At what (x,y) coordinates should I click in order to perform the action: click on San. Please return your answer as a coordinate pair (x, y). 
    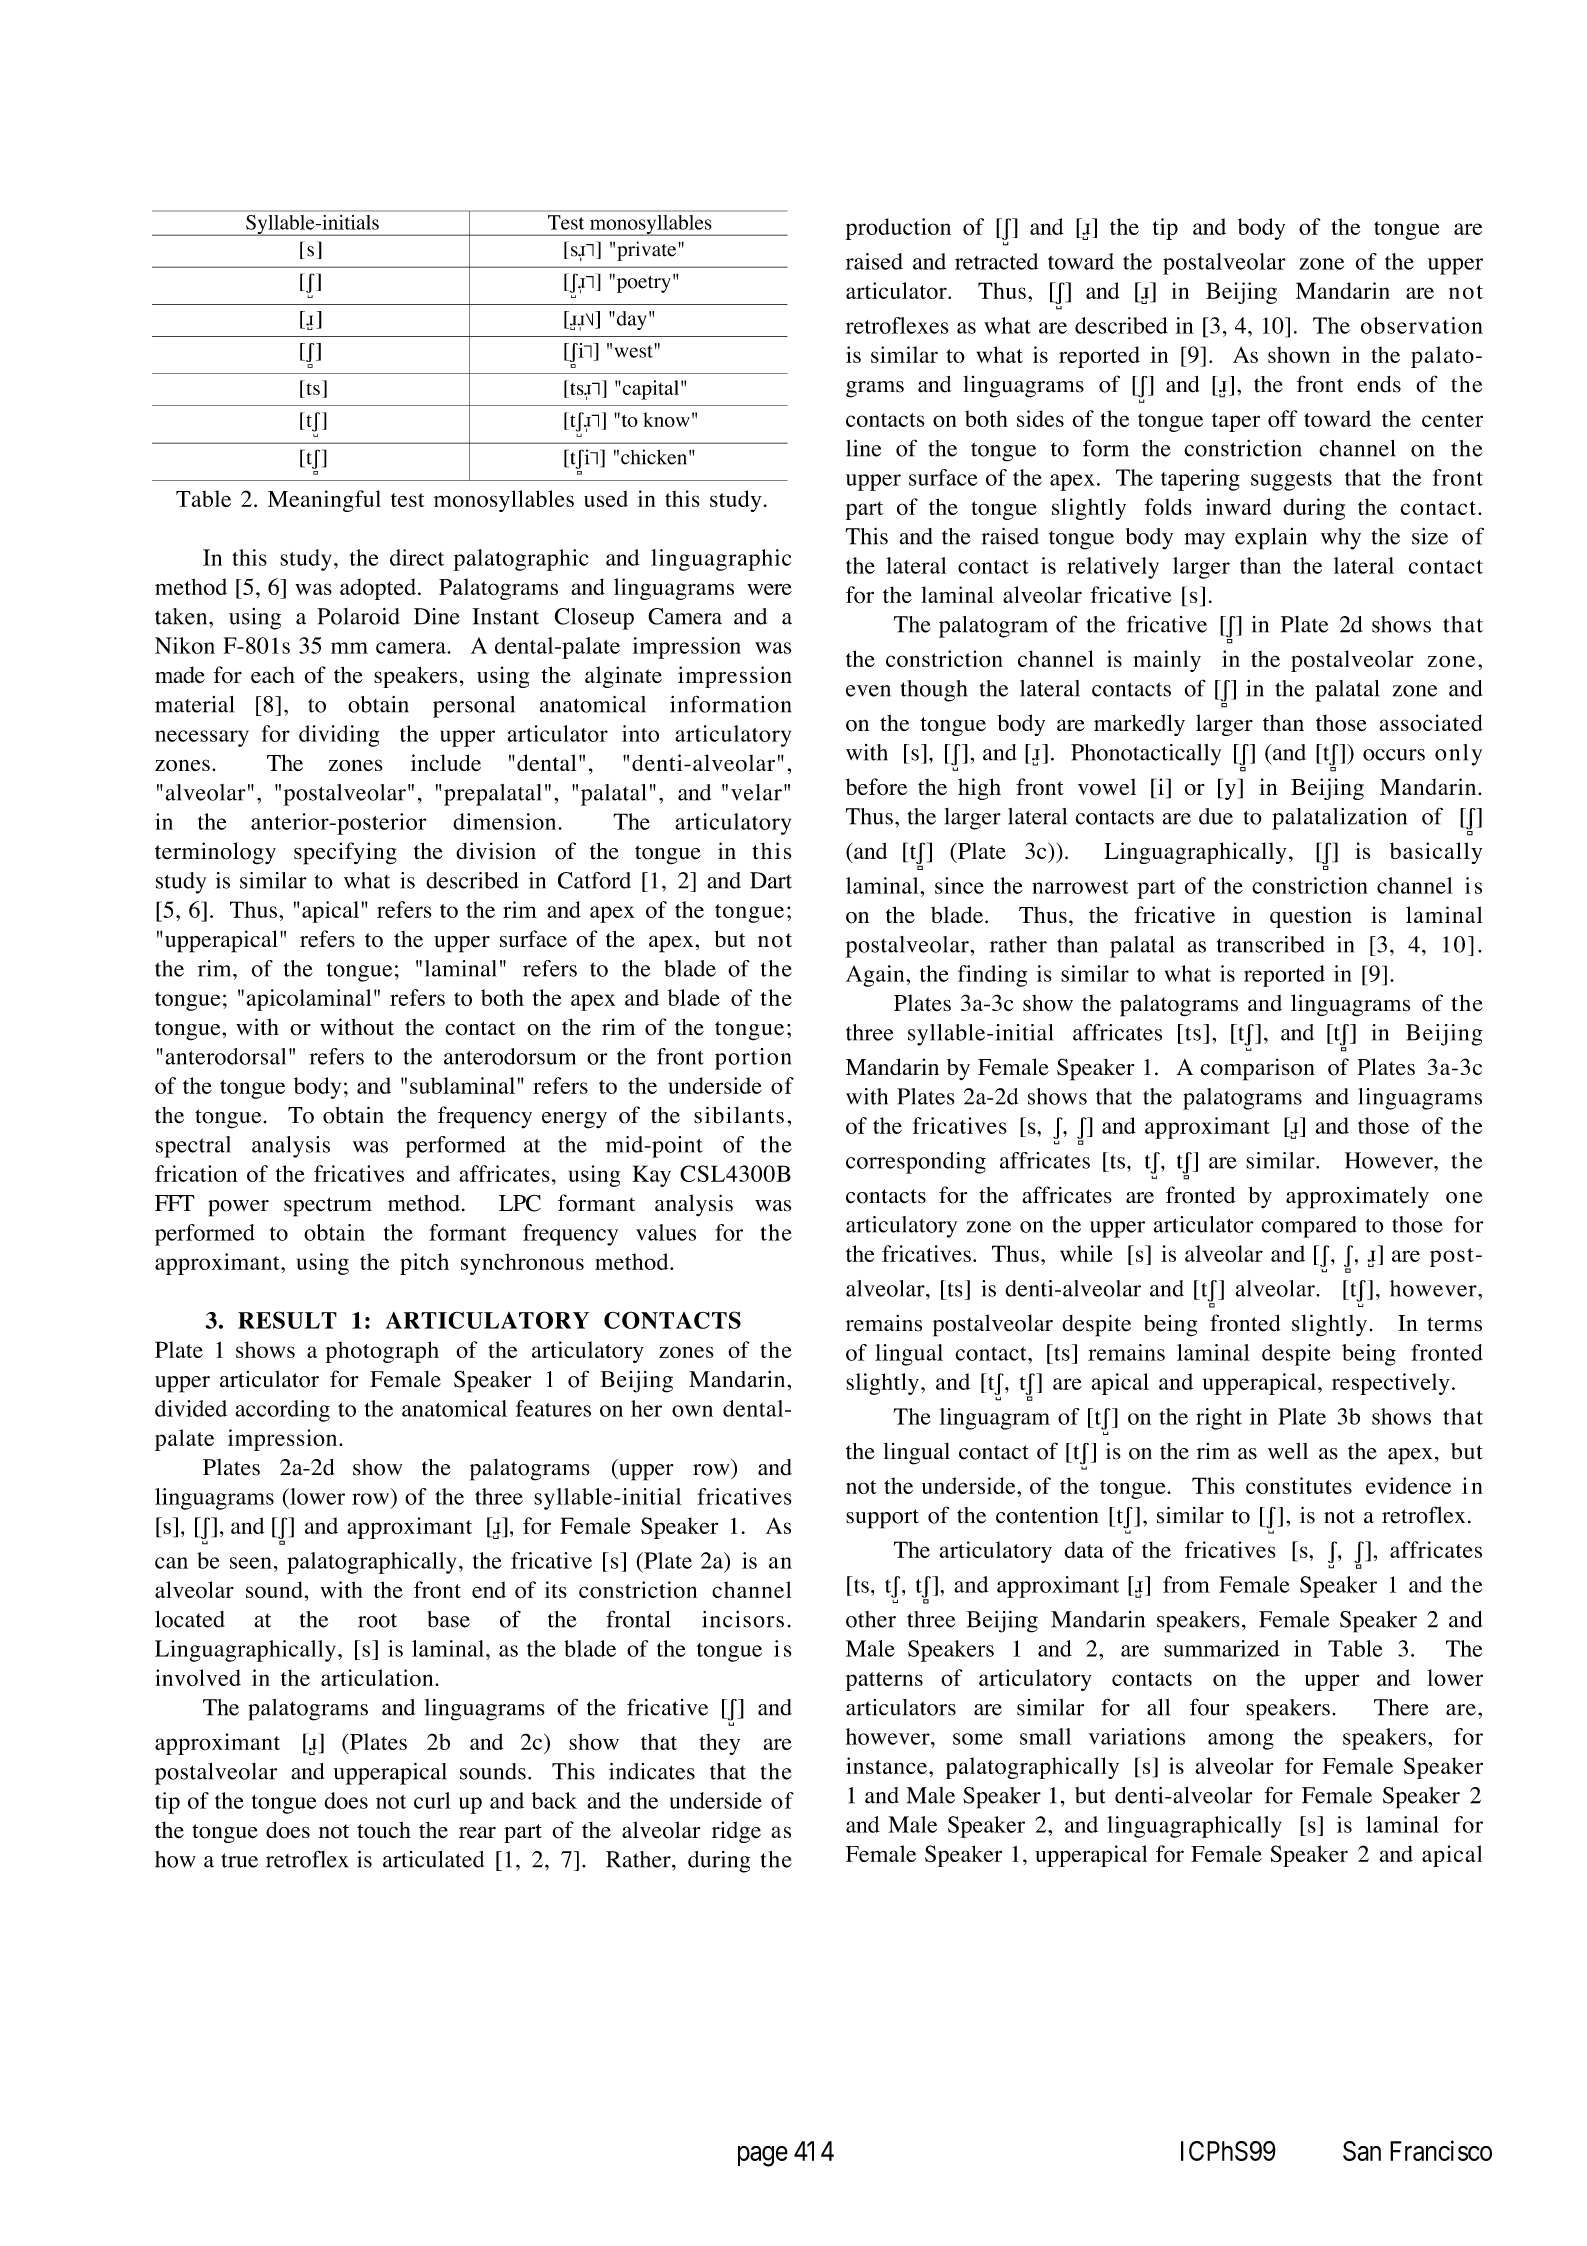
    Looking at the image, I should click on (1362, 2151).
